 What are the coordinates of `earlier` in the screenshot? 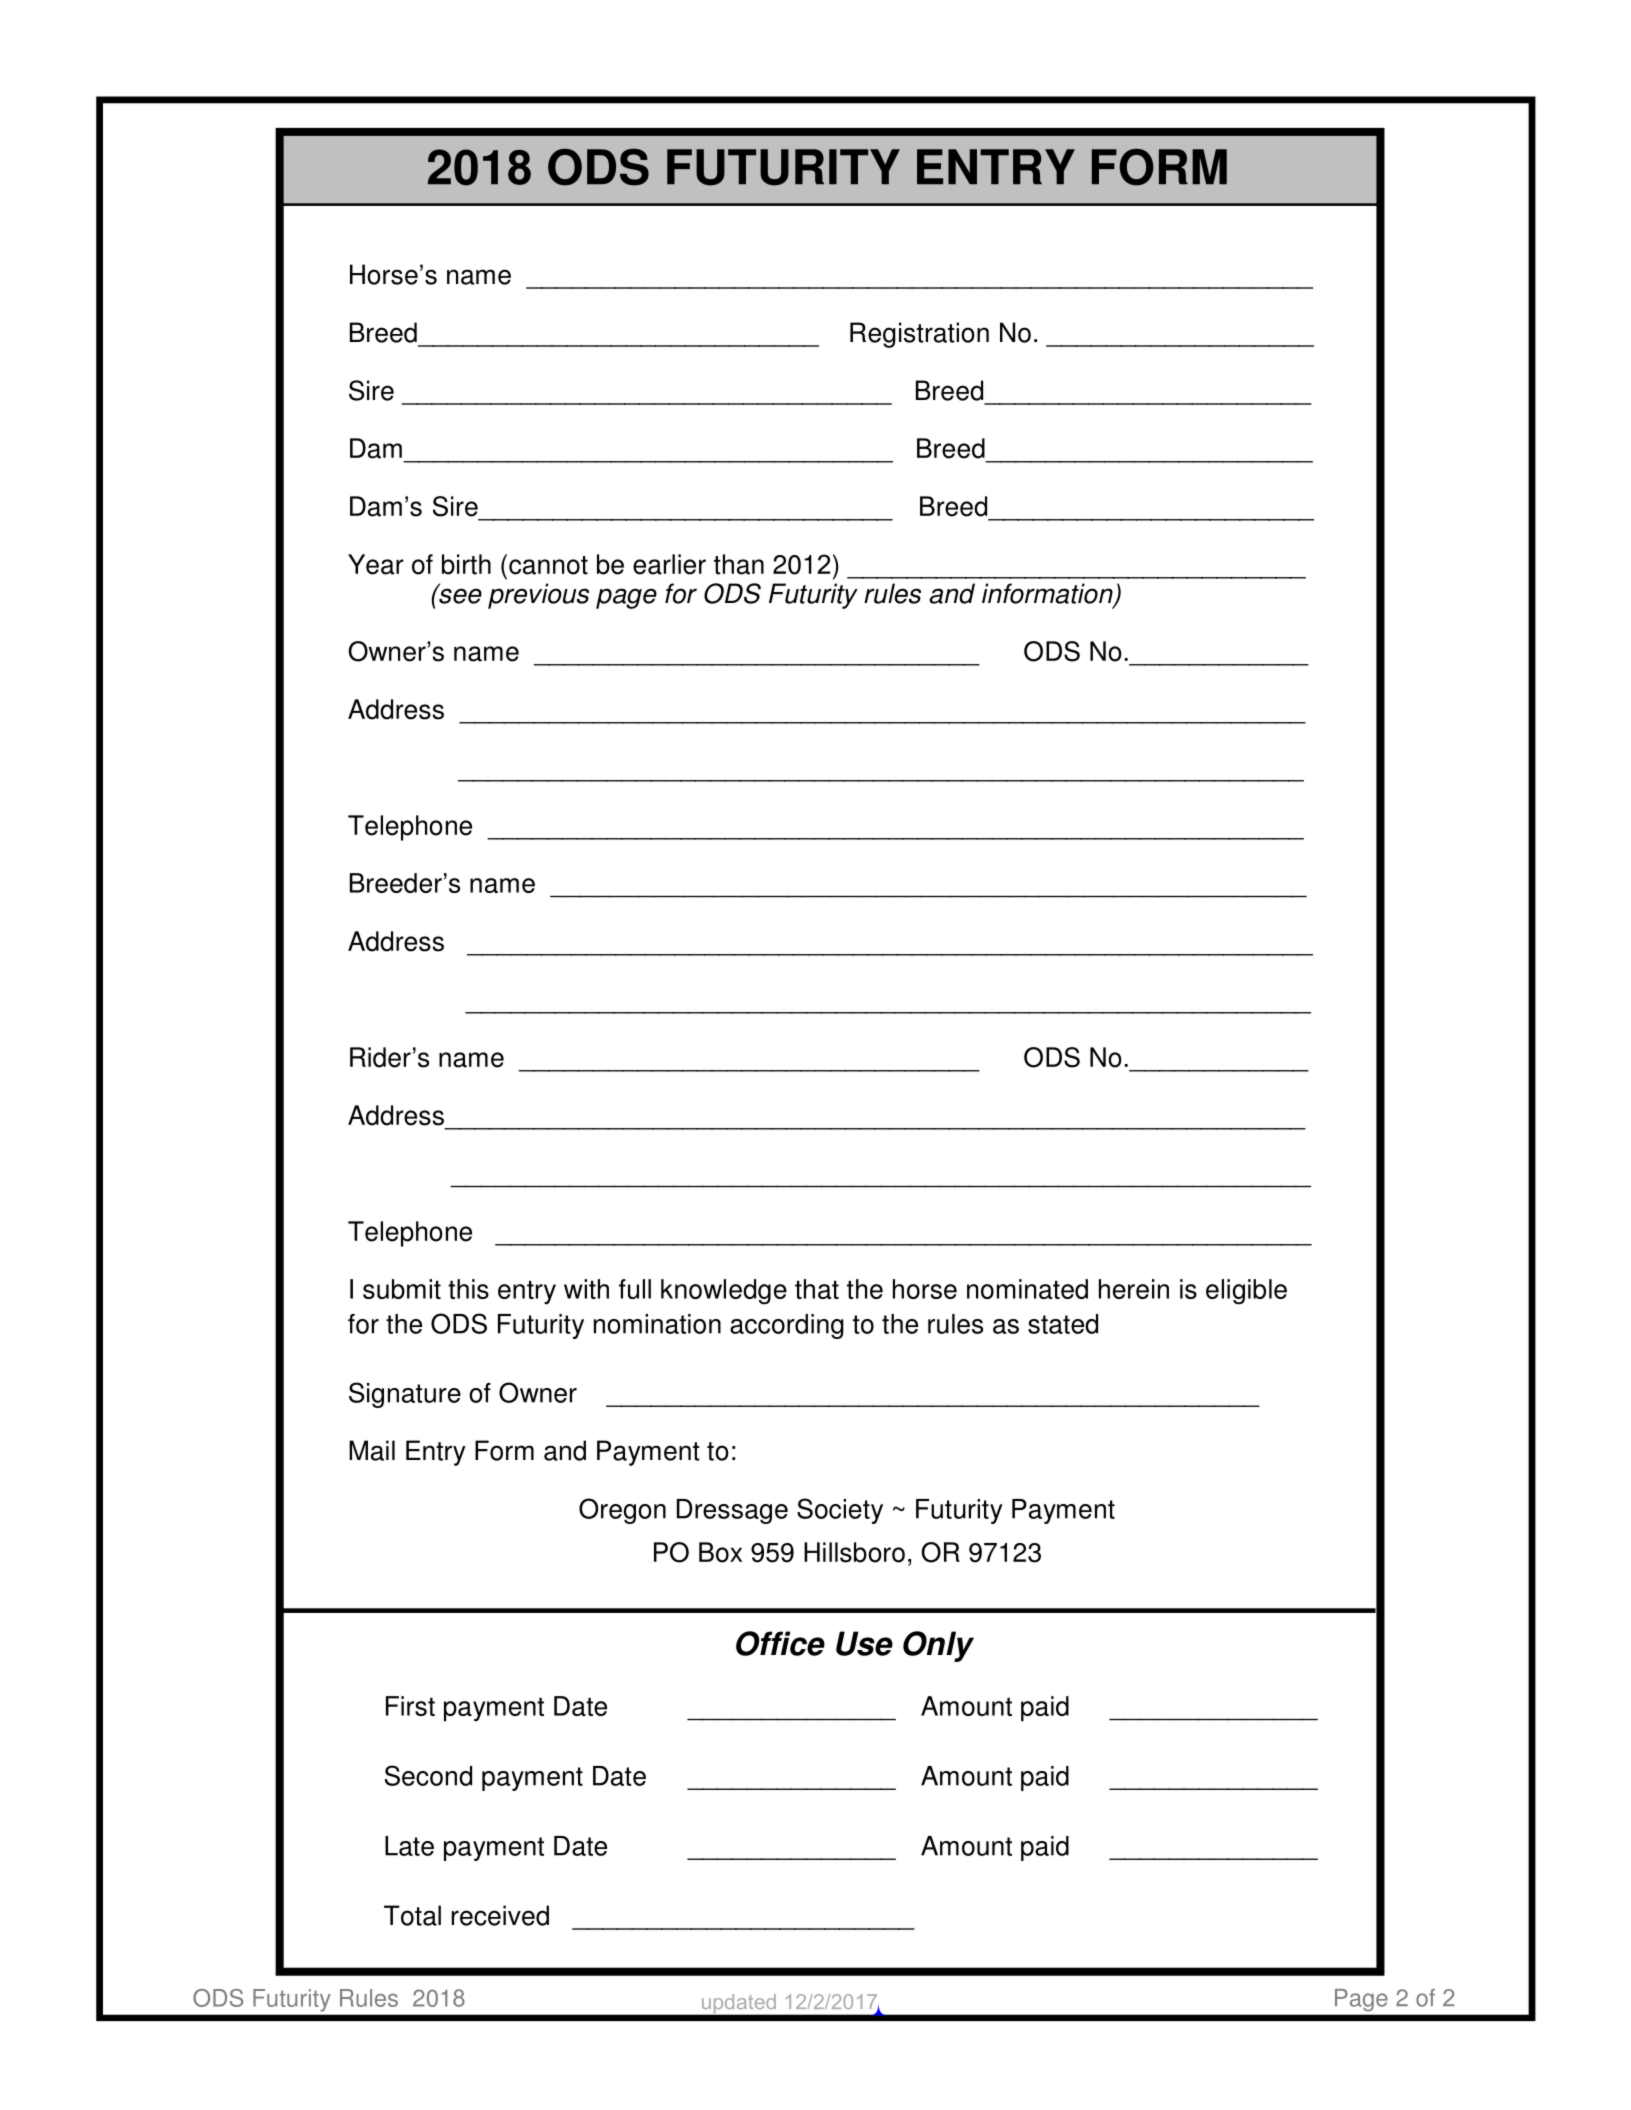 It's located at (669, 564).
